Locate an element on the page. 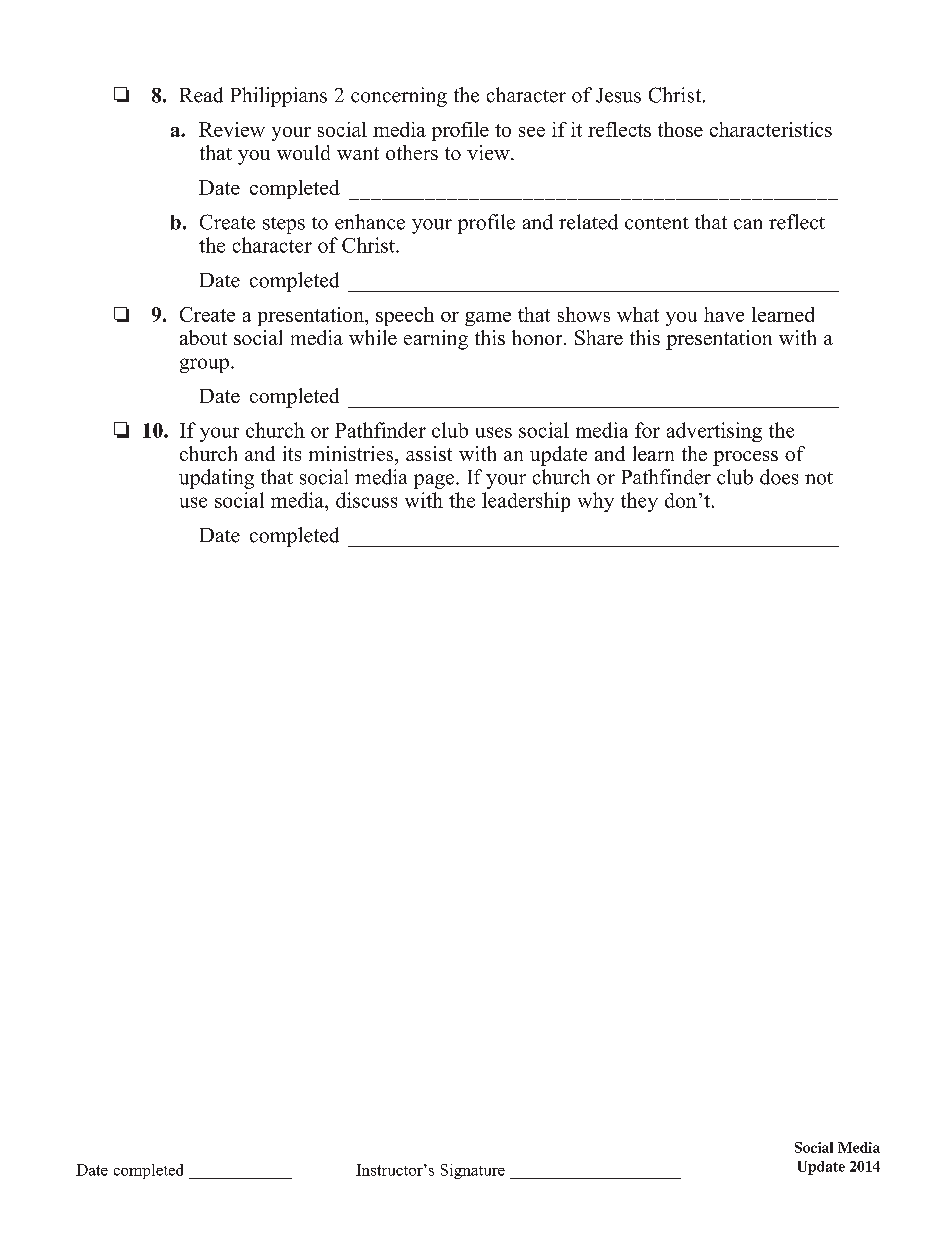  see is located at coordinates (532, 132).
